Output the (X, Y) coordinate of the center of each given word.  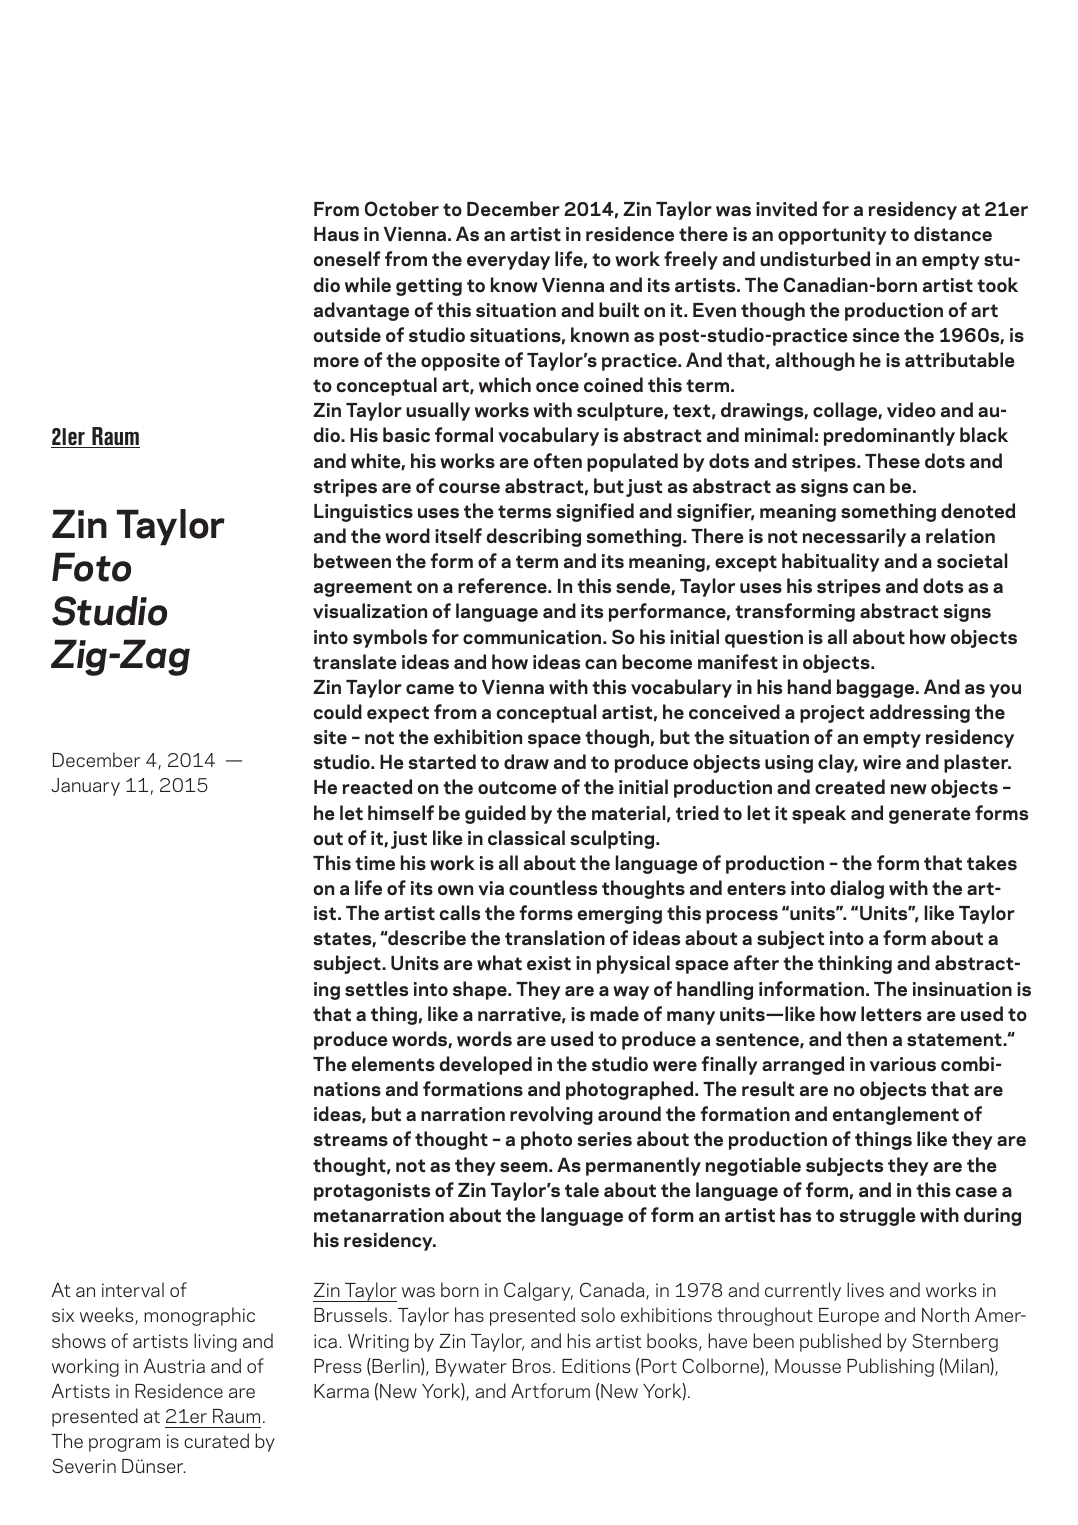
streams (350, 1139)
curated (216, 1440)
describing (533, 537)
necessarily (854, 537)
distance (953, 234)
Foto (91, 567)
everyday (508, 260)
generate (930, 815)
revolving (551, 1115)
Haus (336, 234)
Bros (532, 1366)
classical (526, 838)
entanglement (896, 1115)
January (85, 787)
